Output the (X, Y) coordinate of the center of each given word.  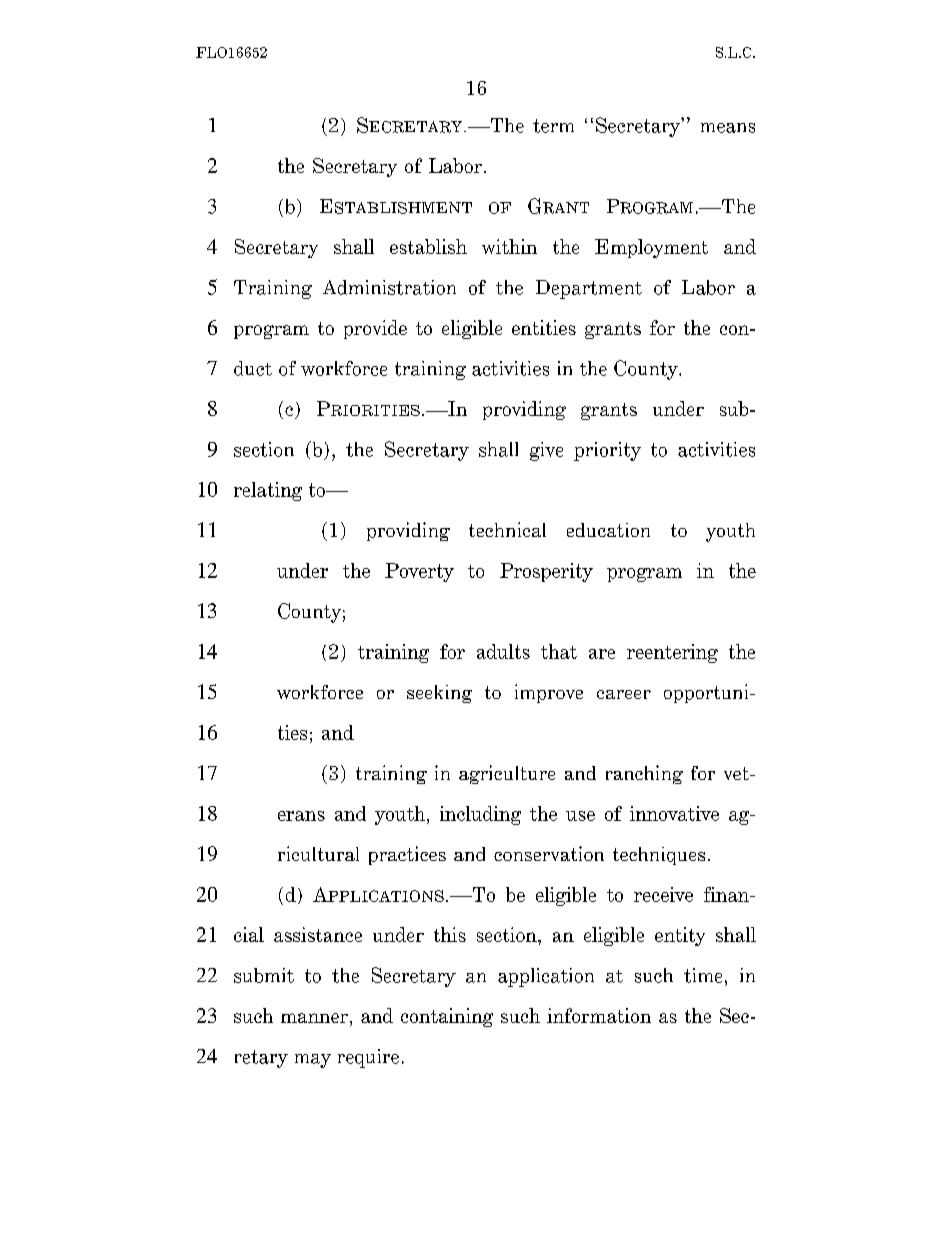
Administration (389, 287)
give (546, 451)
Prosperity (546, 572)
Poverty (419, 572)
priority (607, 451)
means (728, 128)
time (703, 975)
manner (314, 1018)
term (553, 126)
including (480, 815)
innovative (674, 813)
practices (407, 855)
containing (447, 1017)
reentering (672, 653)
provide (375, 329)
